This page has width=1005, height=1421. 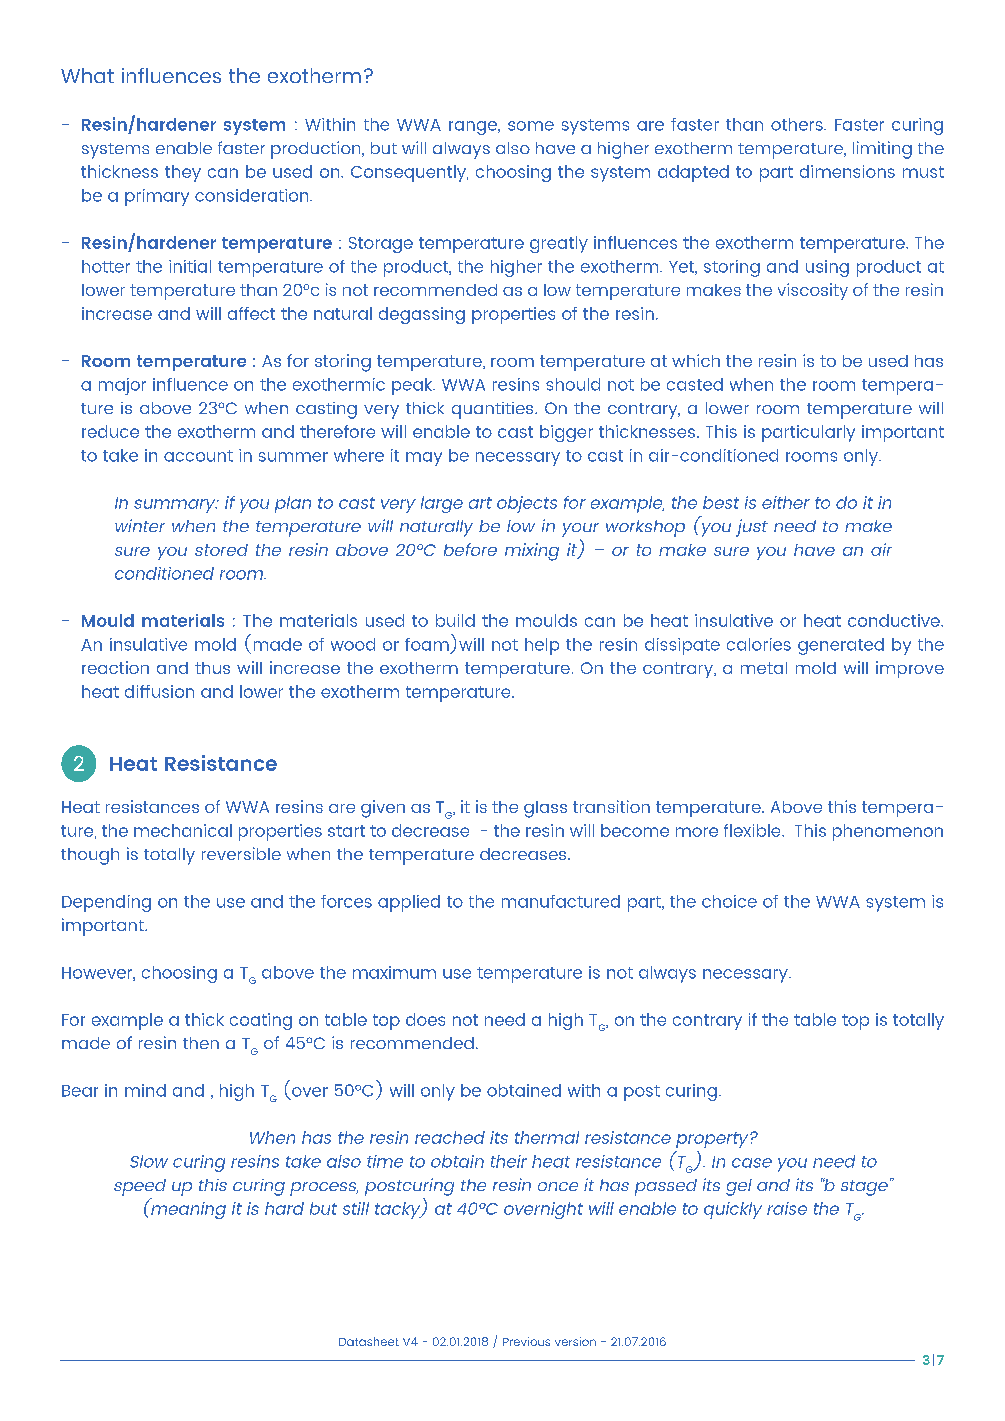 What do you see at coordinates (729, 901) in the page?
I see `choice` at bounding box center [729, 901].
